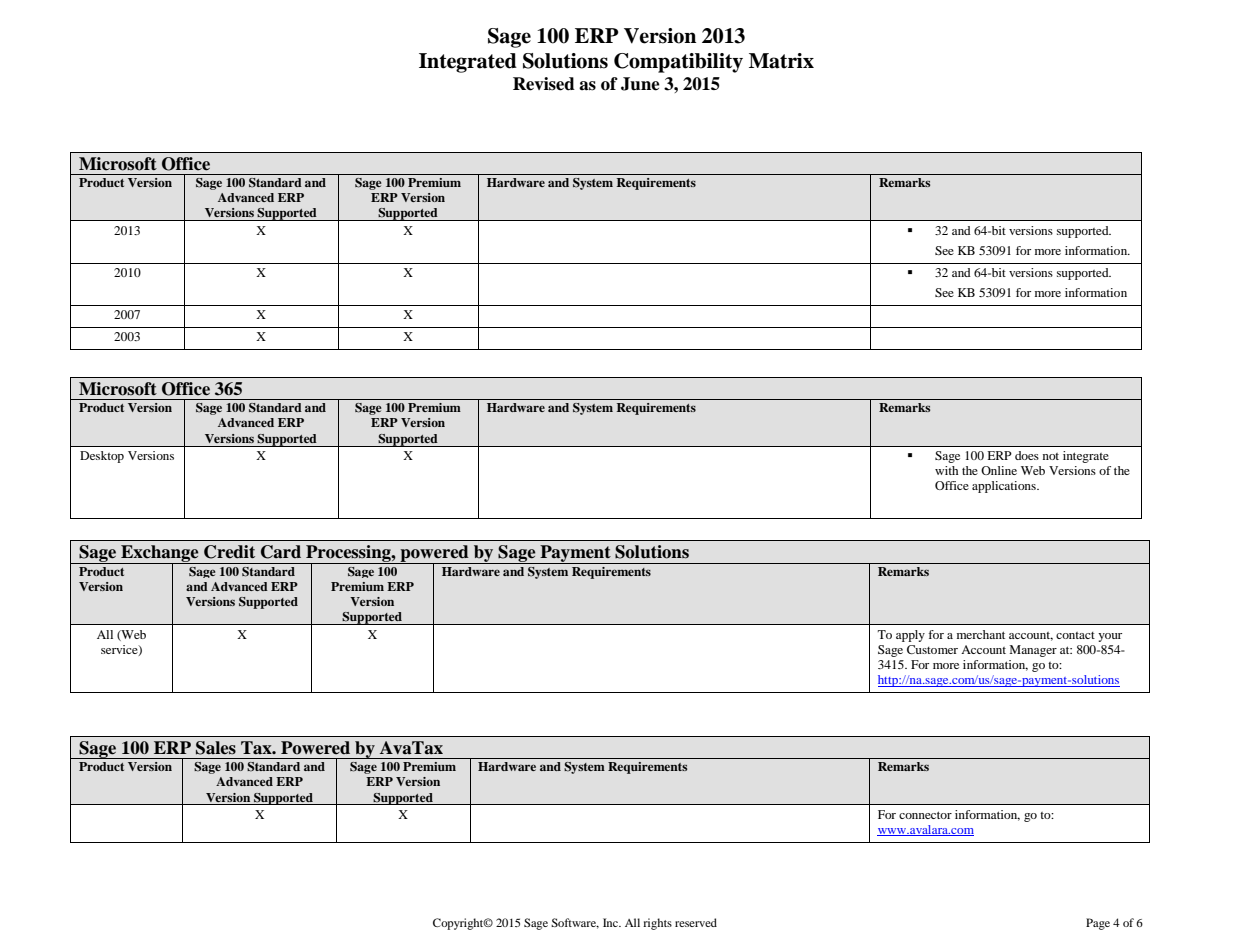 The image size is (1233, 952). I want to click on Credit, so click(229, 552).
